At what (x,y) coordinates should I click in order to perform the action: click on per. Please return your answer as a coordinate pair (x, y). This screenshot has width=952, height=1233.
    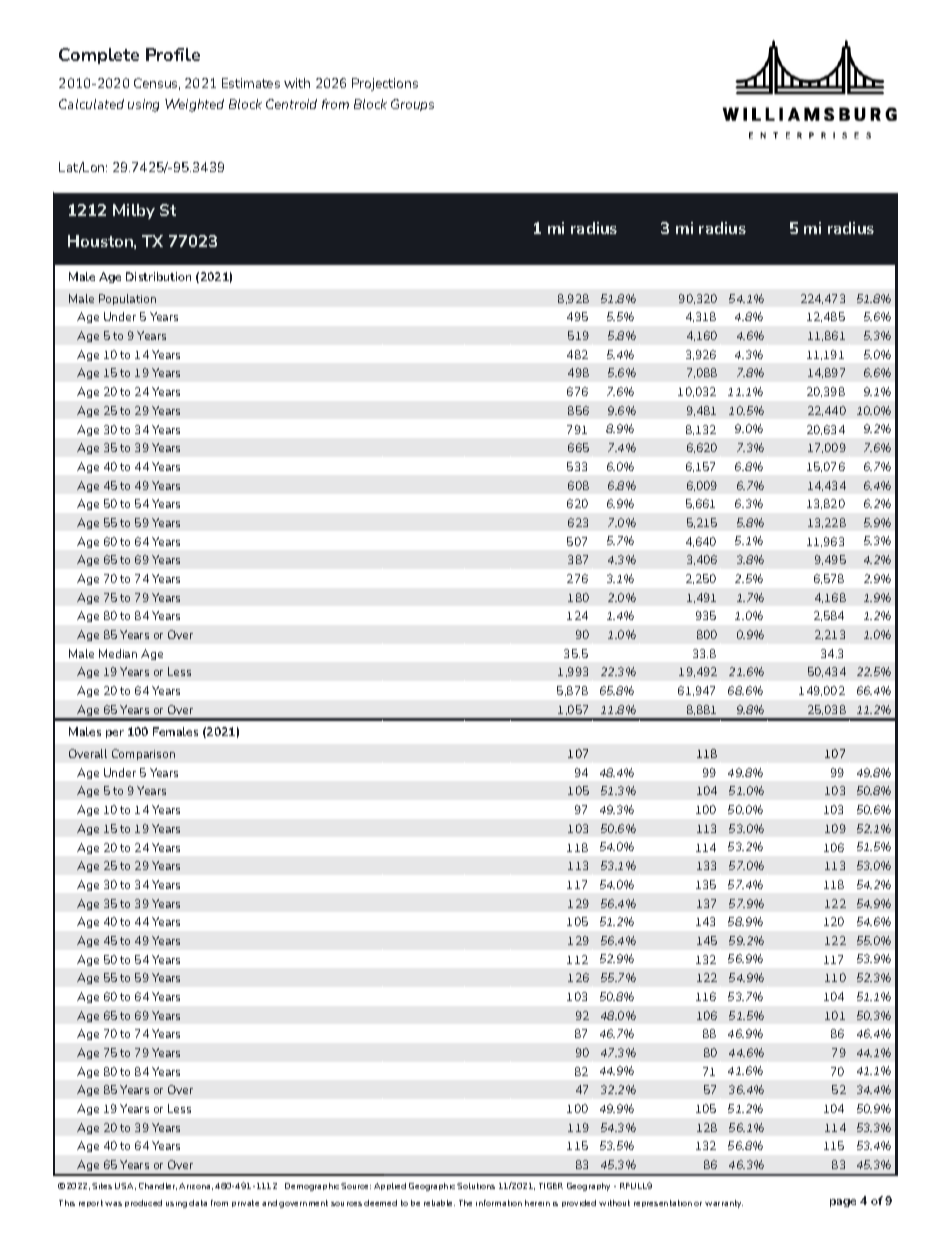
    Looking at the image, I should click on (115, 734).
